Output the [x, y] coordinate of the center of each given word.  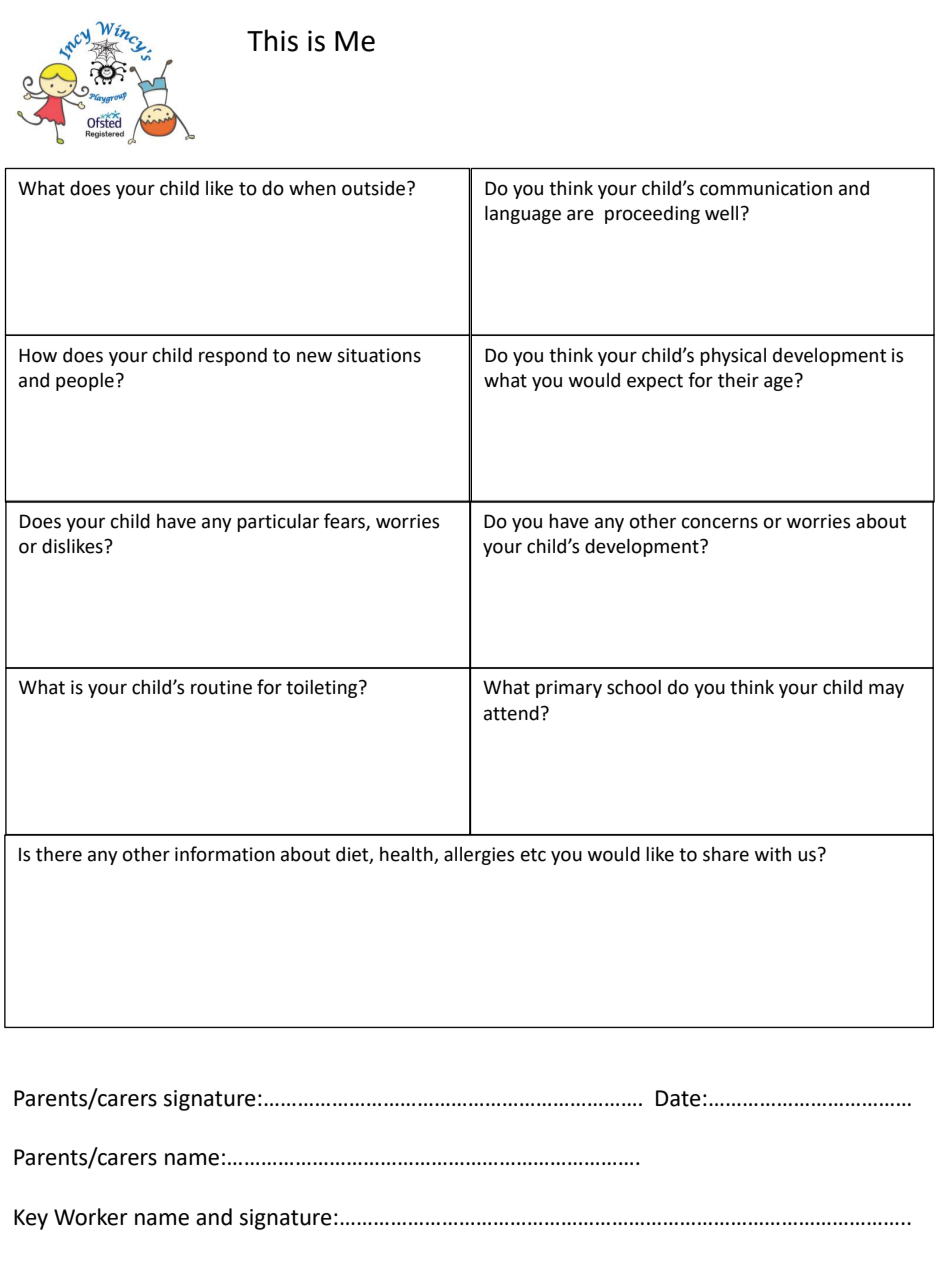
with [773, 854]
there [59, 854]
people [85, 382]
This [272, 40]
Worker [91, 1217]
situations [379, 355]
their [738, 380]
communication [766, 188]
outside [375, 188]
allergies [479, 856]
